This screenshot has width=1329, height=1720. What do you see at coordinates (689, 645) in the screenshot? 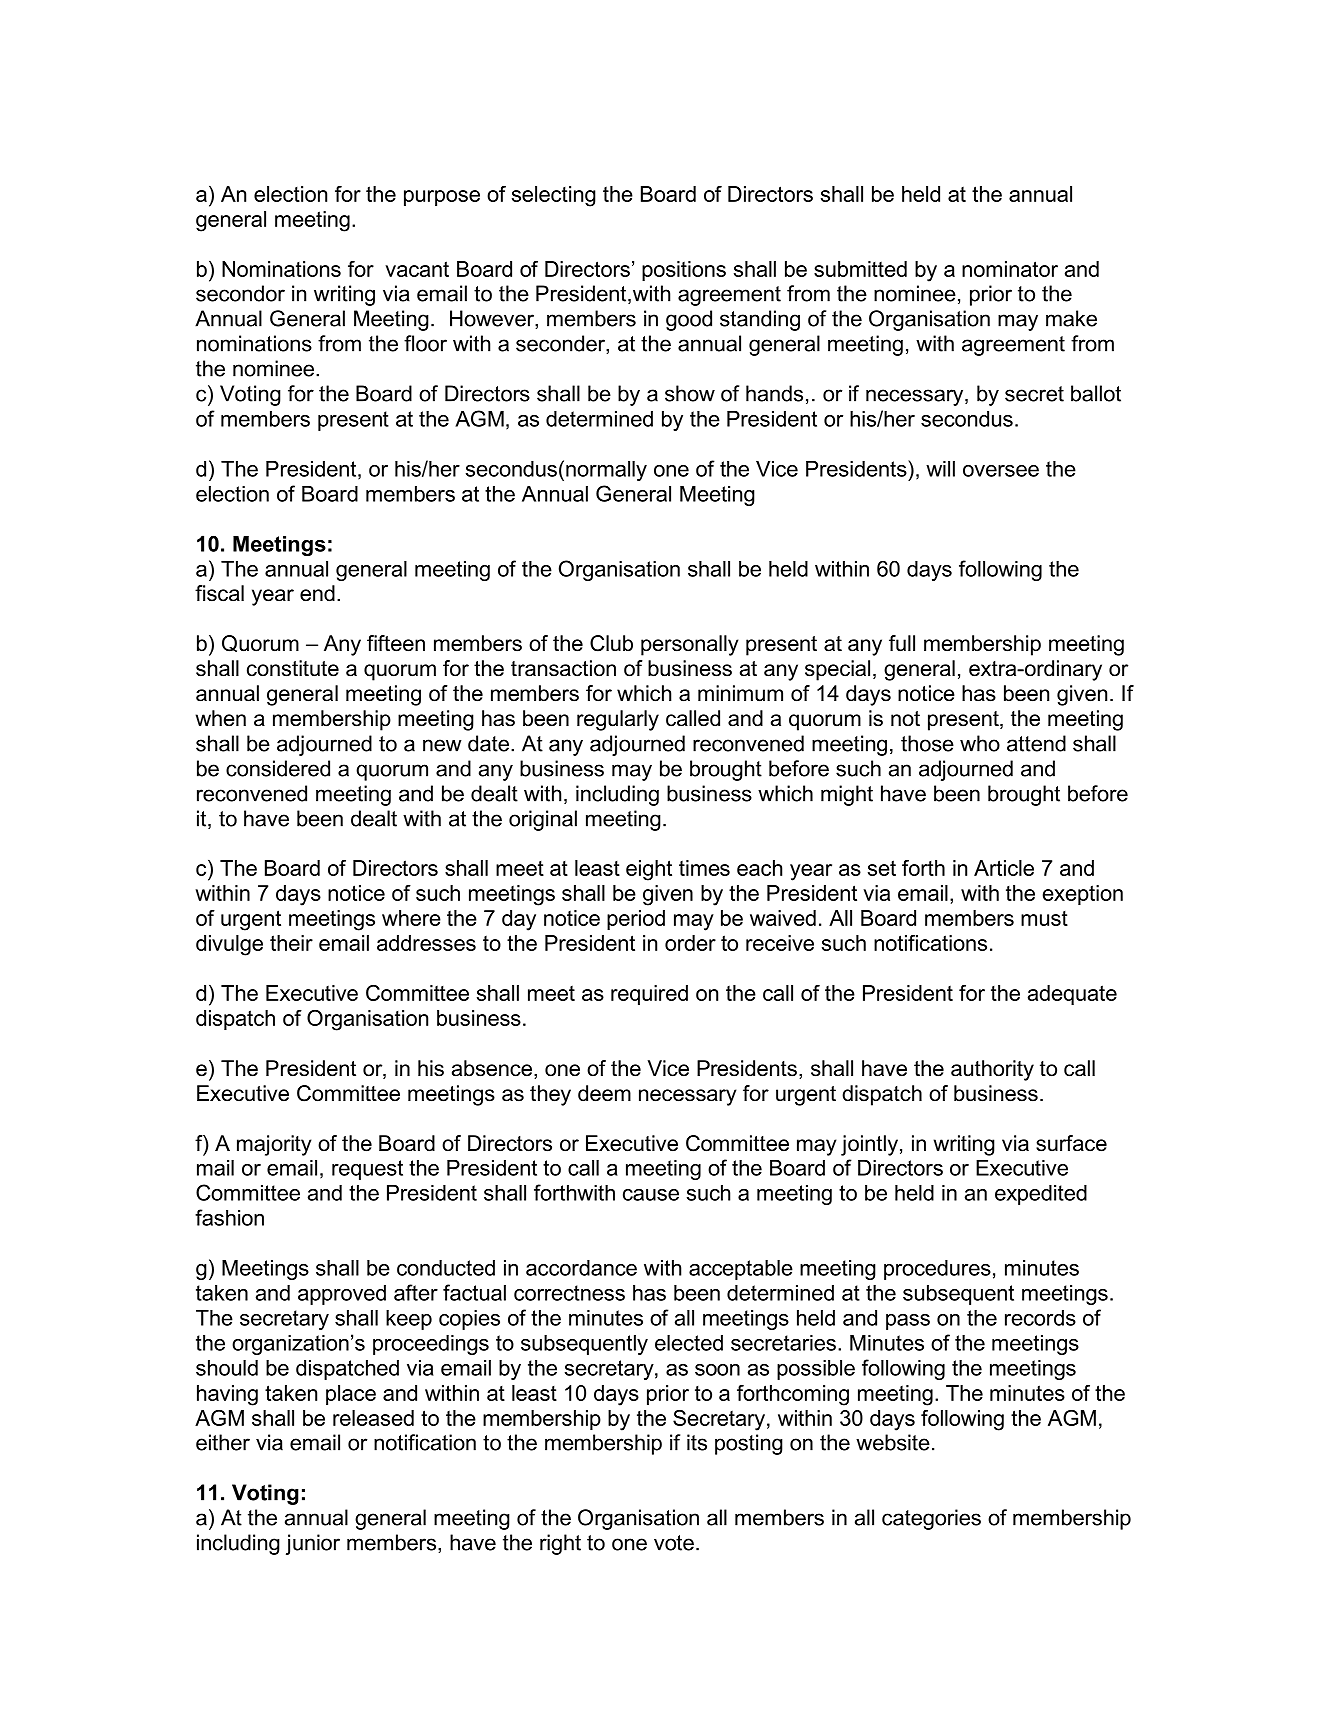
I see `personally` at bounding box center [689, 645].
